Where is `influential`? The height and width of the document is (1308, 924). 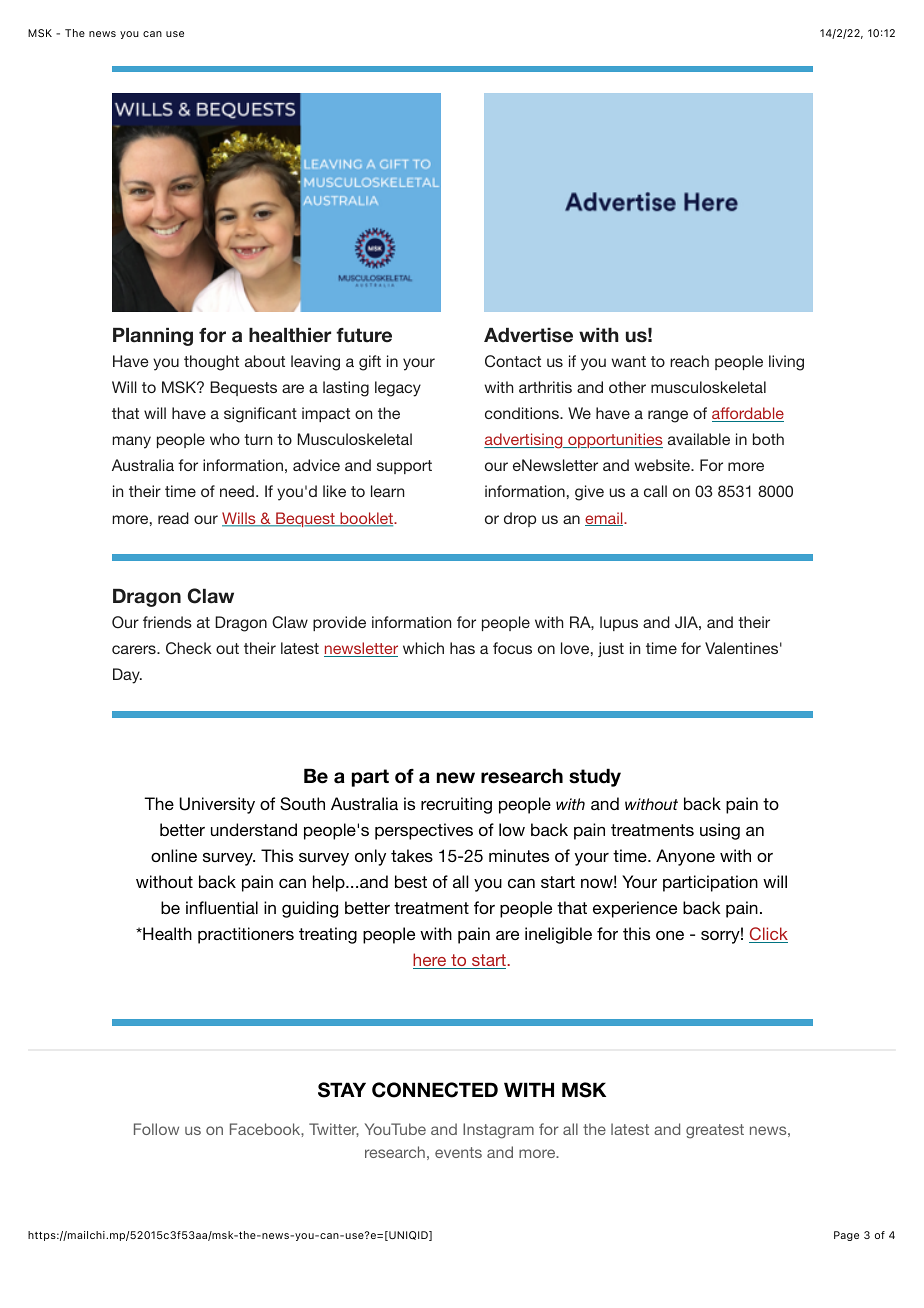
influential is located at coordinates (222, 907).
